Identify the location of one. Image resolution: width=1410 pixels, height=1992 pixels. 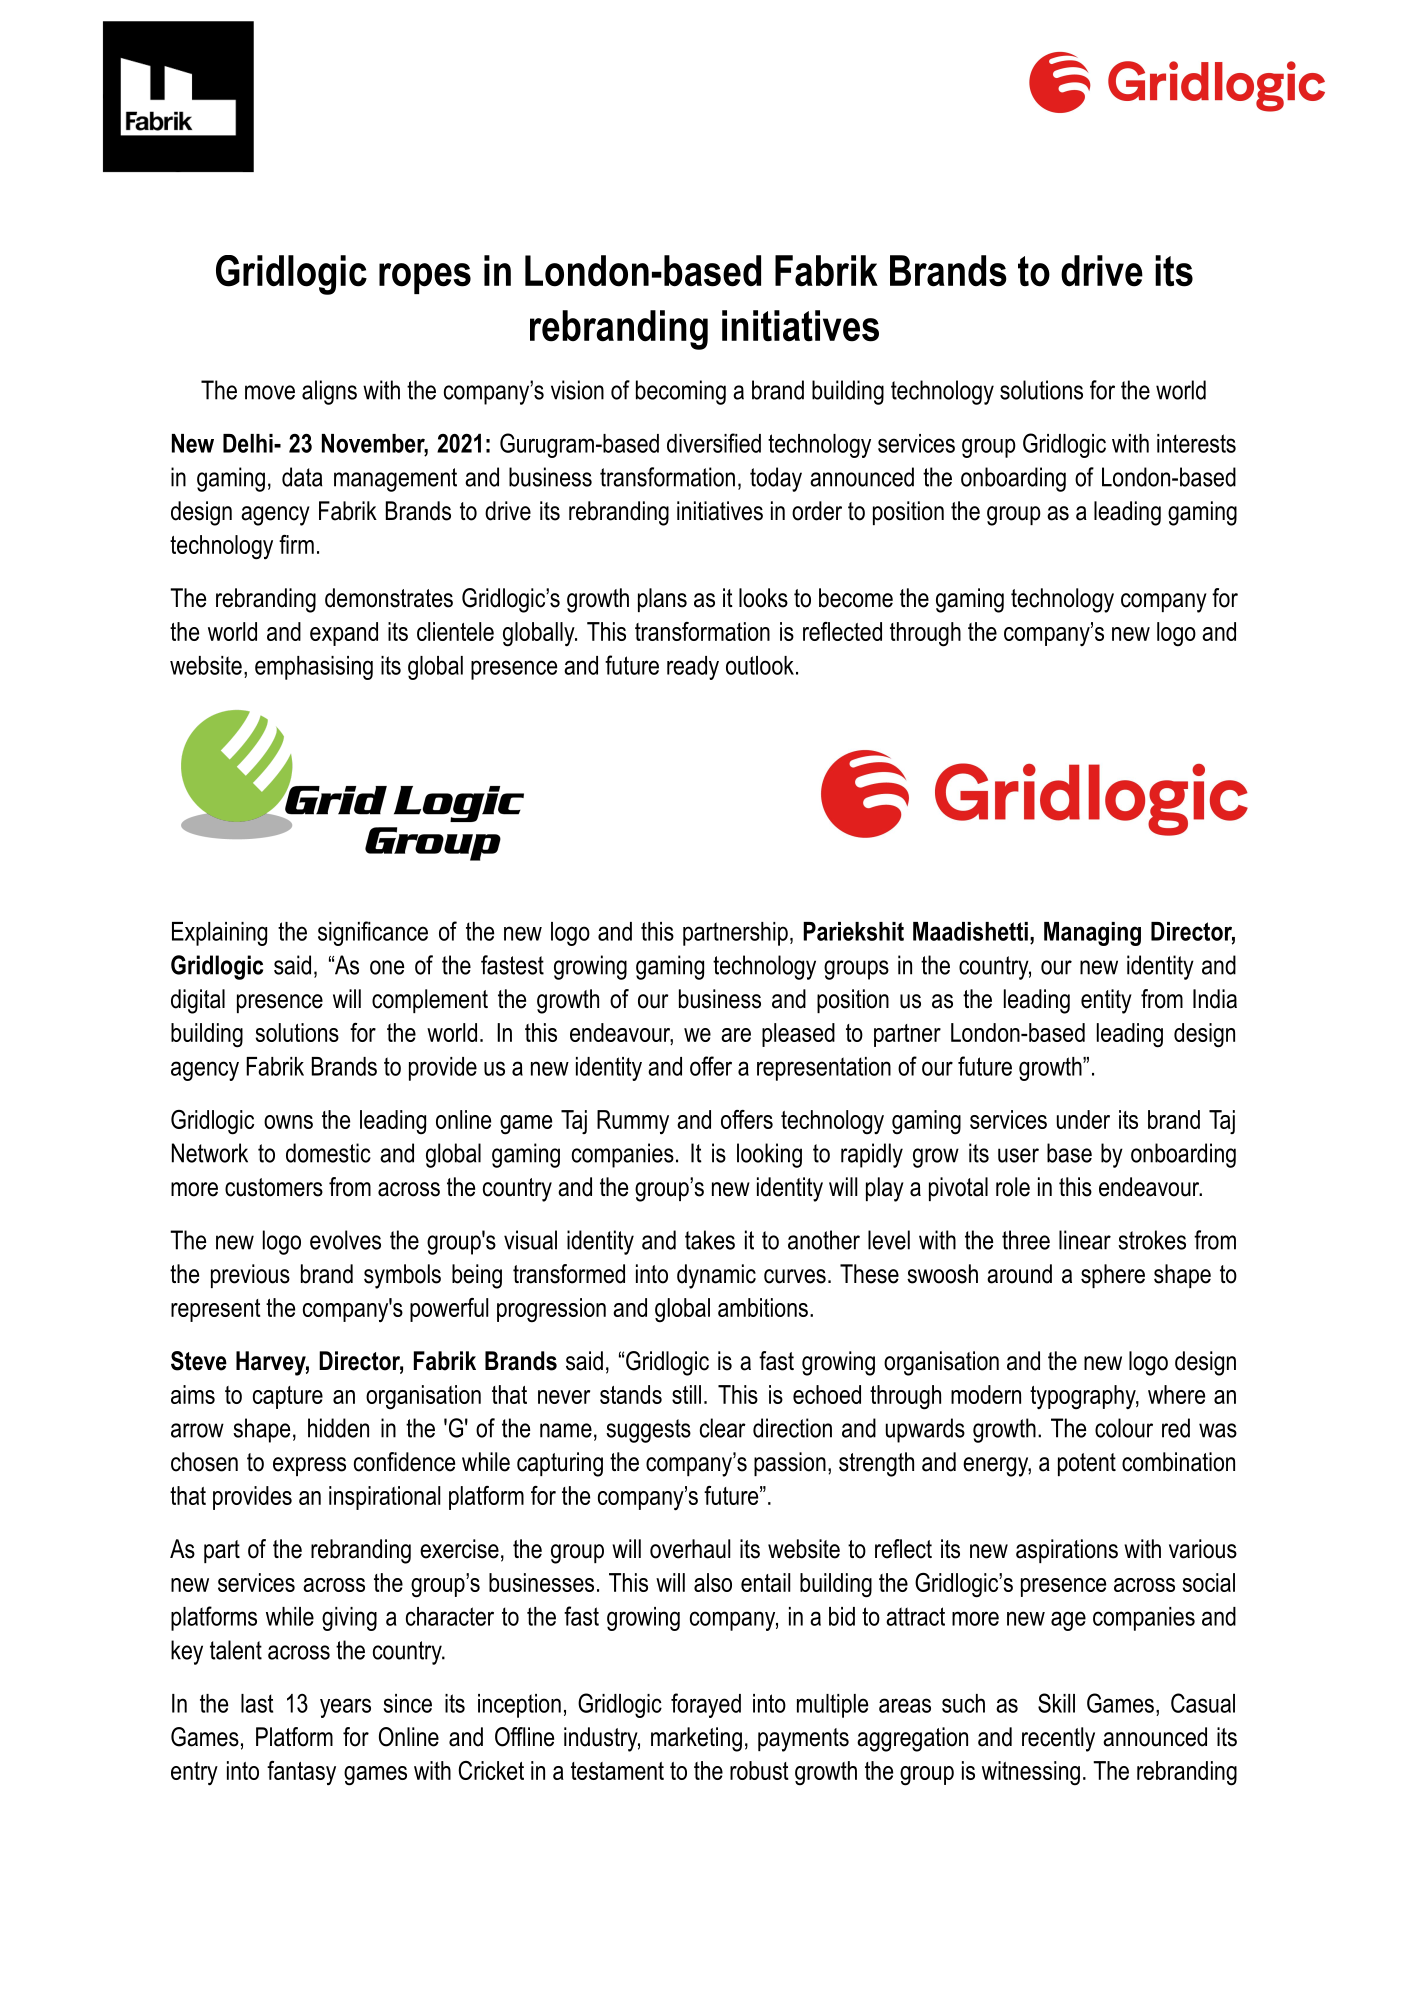
(387, 967).
